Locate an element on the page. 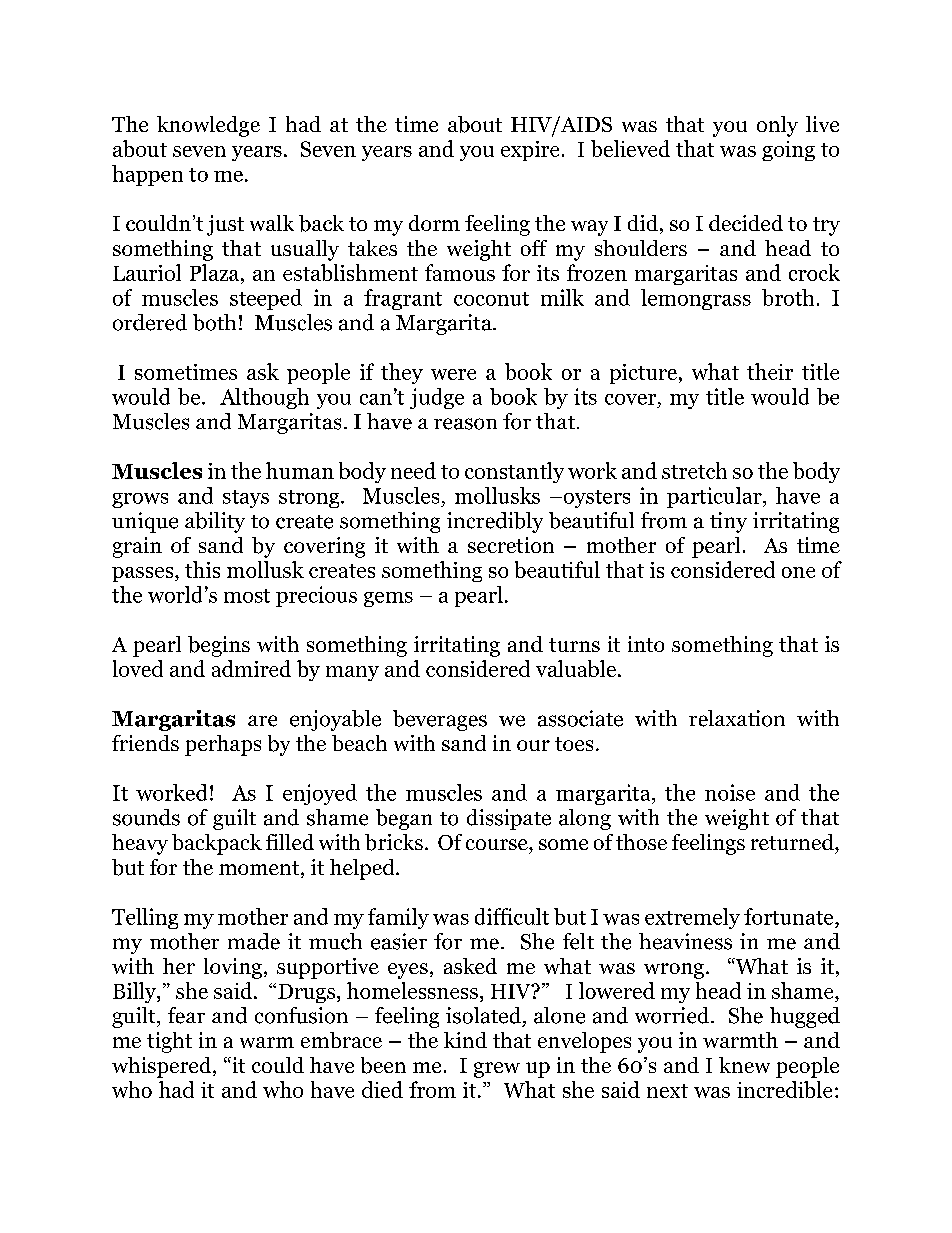  expire is located at coordinates (530, 151).
